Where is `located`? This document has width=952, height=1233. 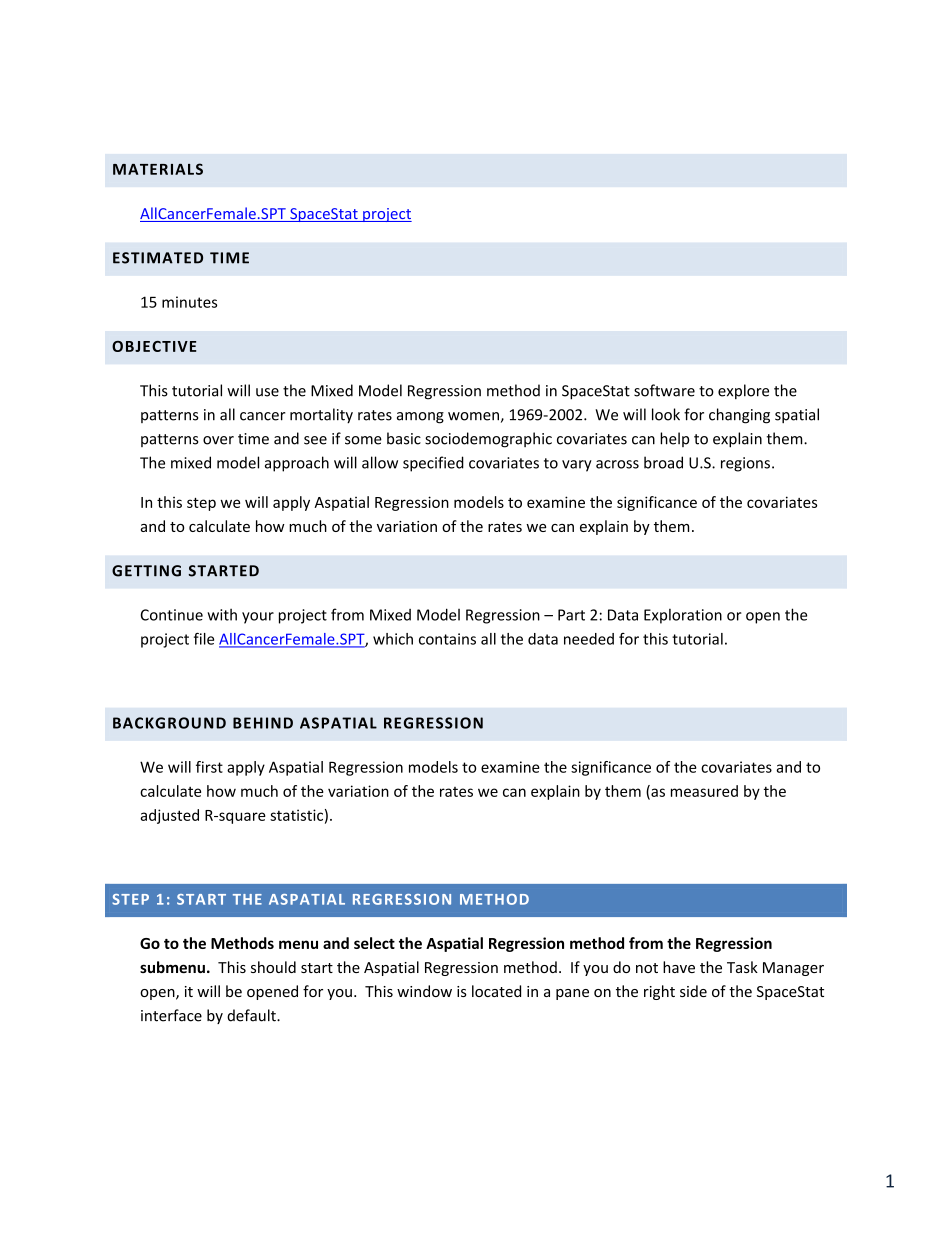
located is located at coordinates (496, 991).
